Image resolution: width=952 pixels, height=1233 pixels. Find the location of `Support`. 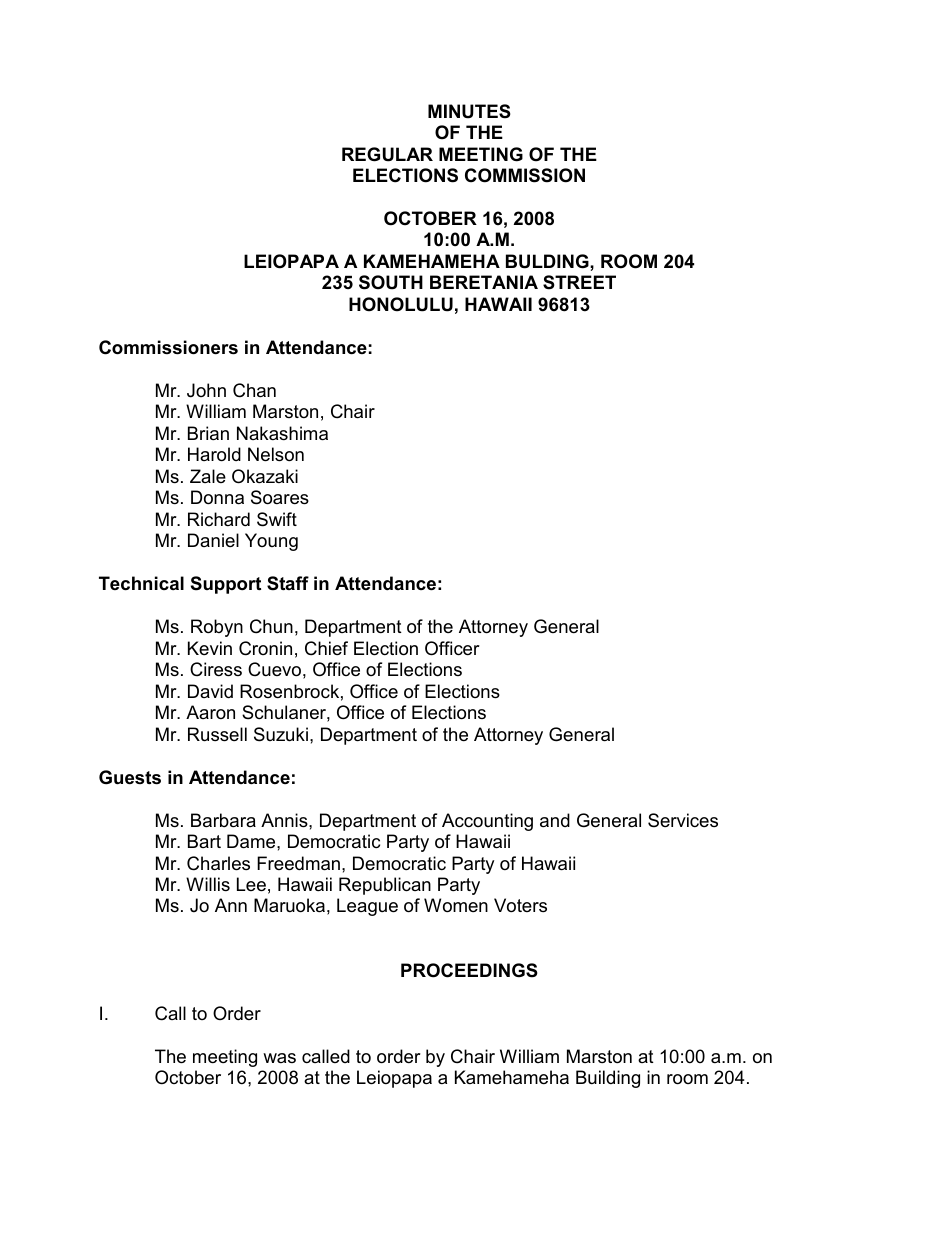

Support is located at coordinates (226, 585).
